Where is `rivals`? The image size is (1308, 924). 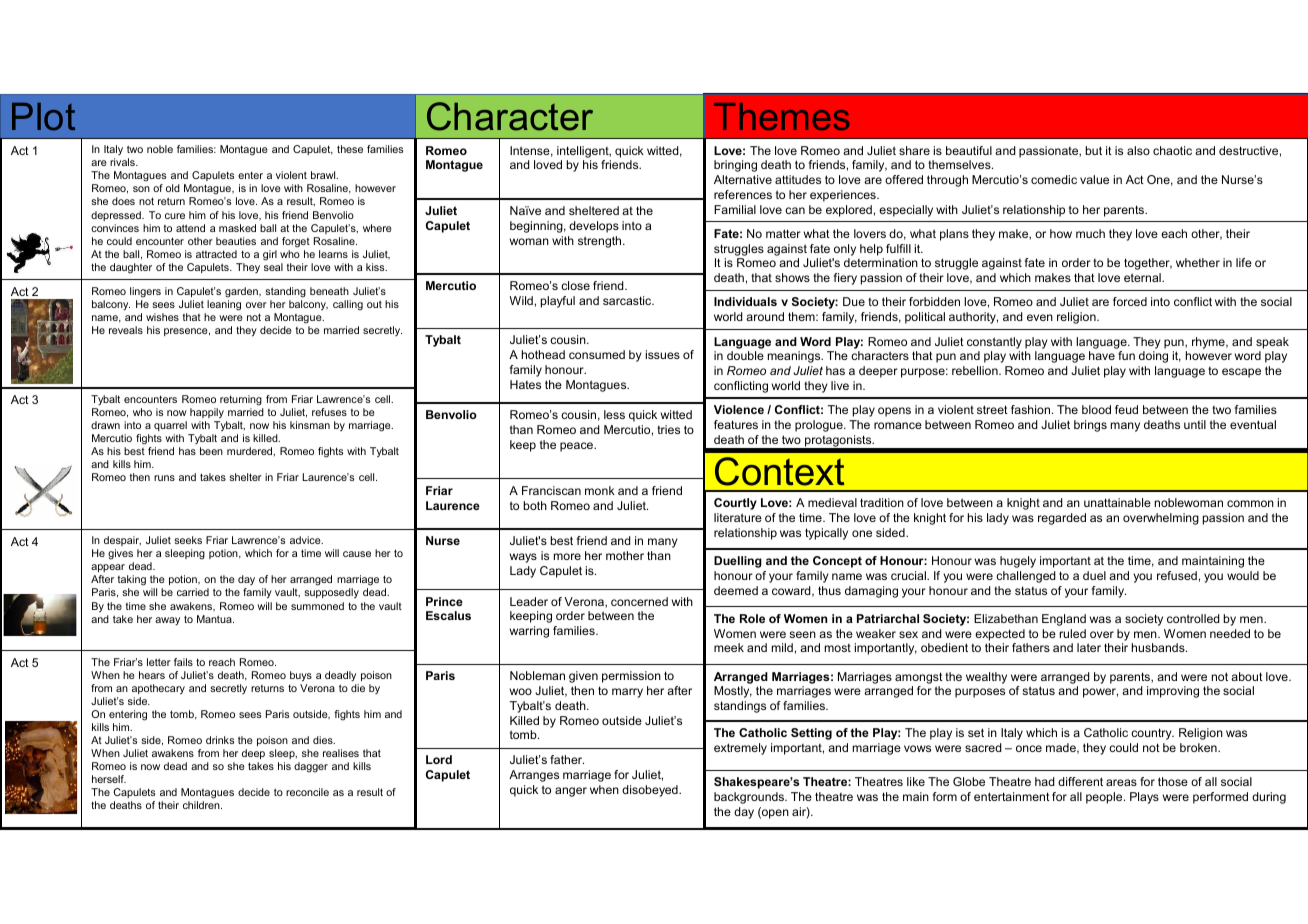
rivals is located at coordinates (123, 162).
